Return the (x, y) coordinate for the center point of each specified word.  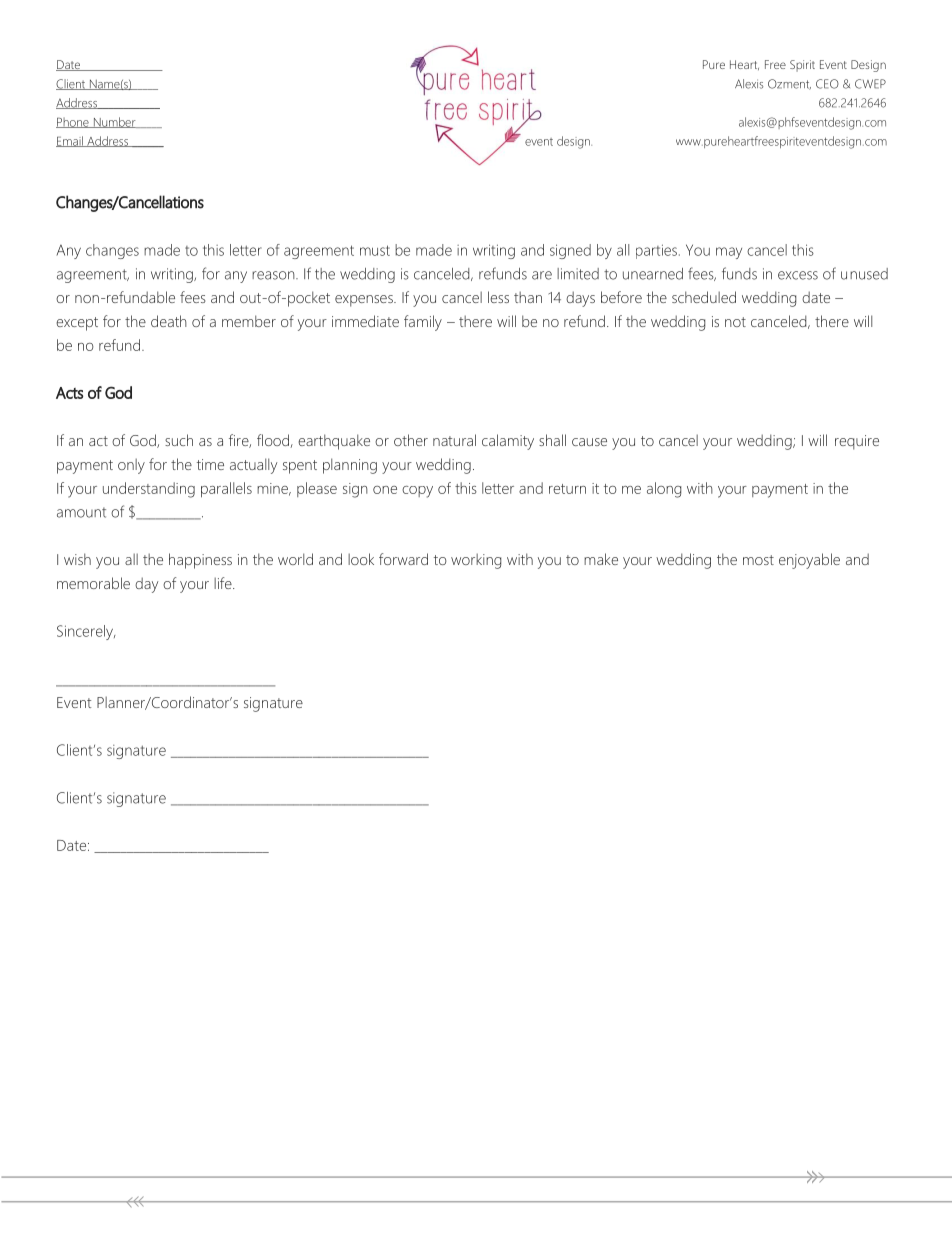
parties (656, 251)
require (857, 442)
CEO (827, 84)
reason (274, 275)
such (179, 440)
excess (798, 275)
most (758, 560)
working (476, 561)
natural (454, 440)
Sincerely (86, 632)
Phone (73, 122)
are (542, 275)
